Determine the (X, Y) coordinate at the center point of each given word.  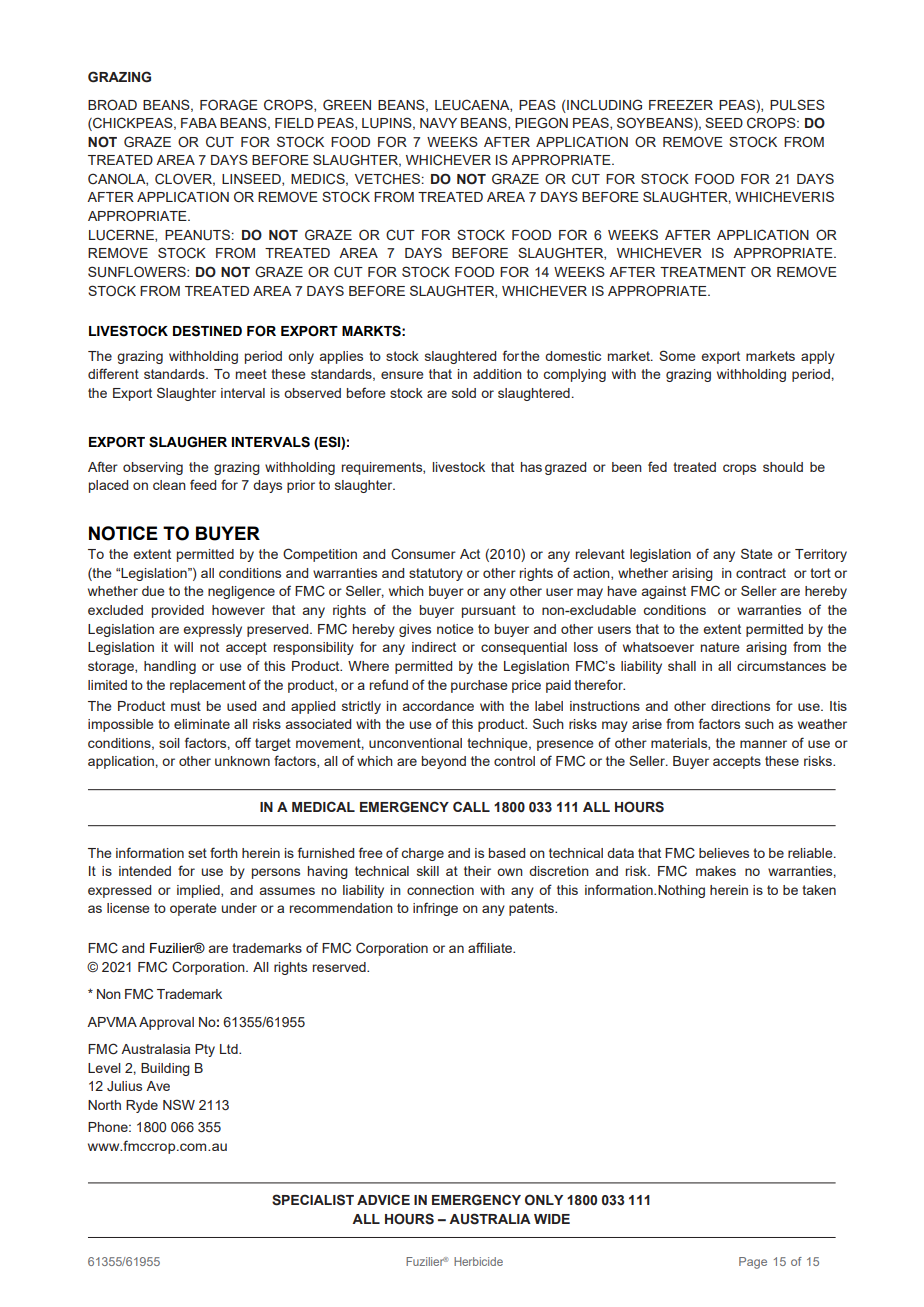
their (477, 871)
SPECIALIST (313, 1200)
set (197, 853)
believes (724, 853)
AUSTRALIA (490, 1219)
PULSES (797, 104)
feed (203, 484)
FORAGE (229, 104)
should (783, 467)
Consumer (423, 554)
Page (753, 1263)
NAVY (438, 123)
